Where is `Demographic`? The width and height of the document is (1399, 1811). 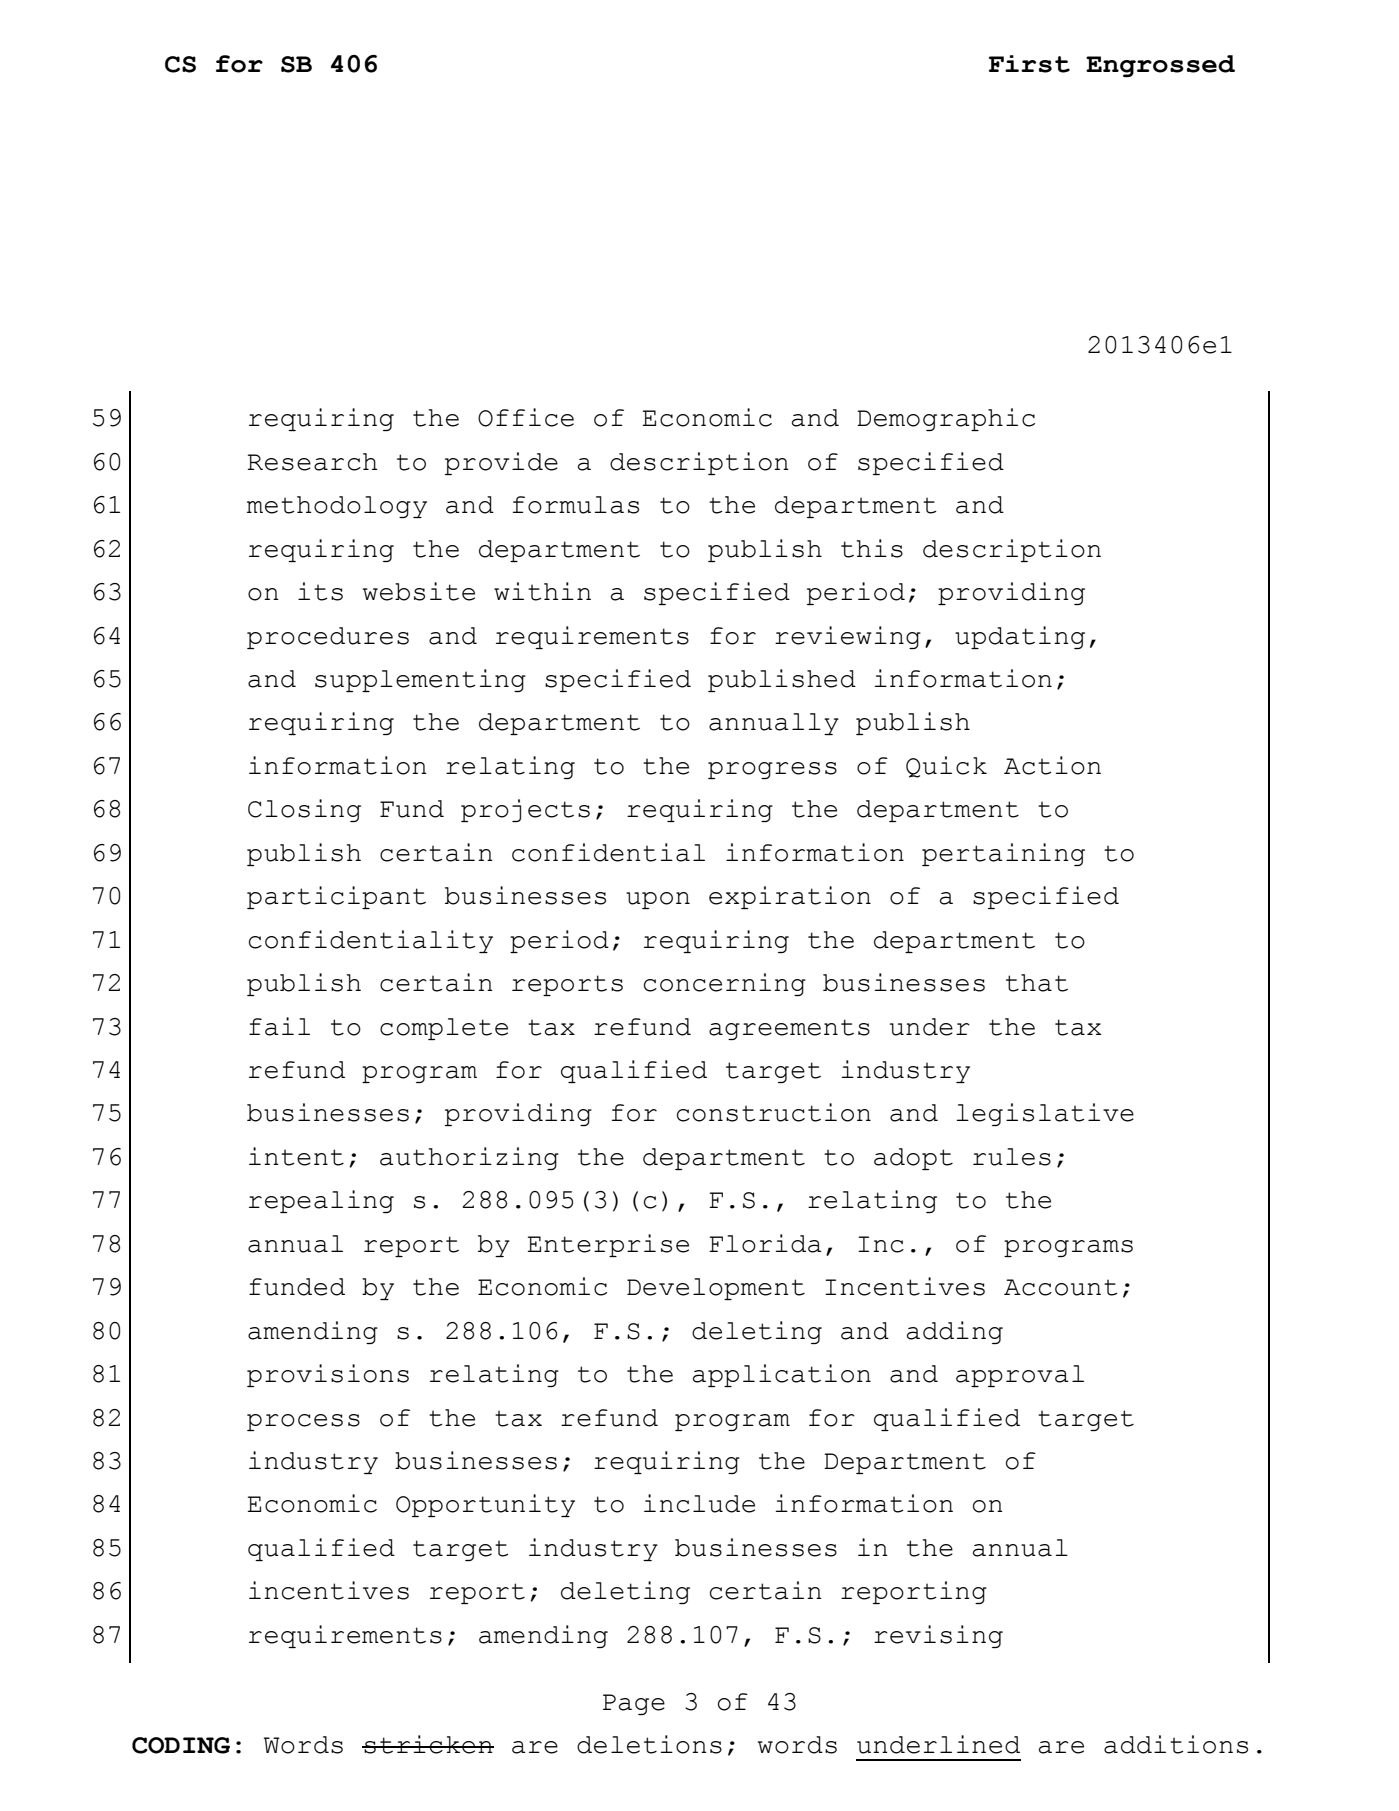 Demographic is located at coordinates (946, 419).
